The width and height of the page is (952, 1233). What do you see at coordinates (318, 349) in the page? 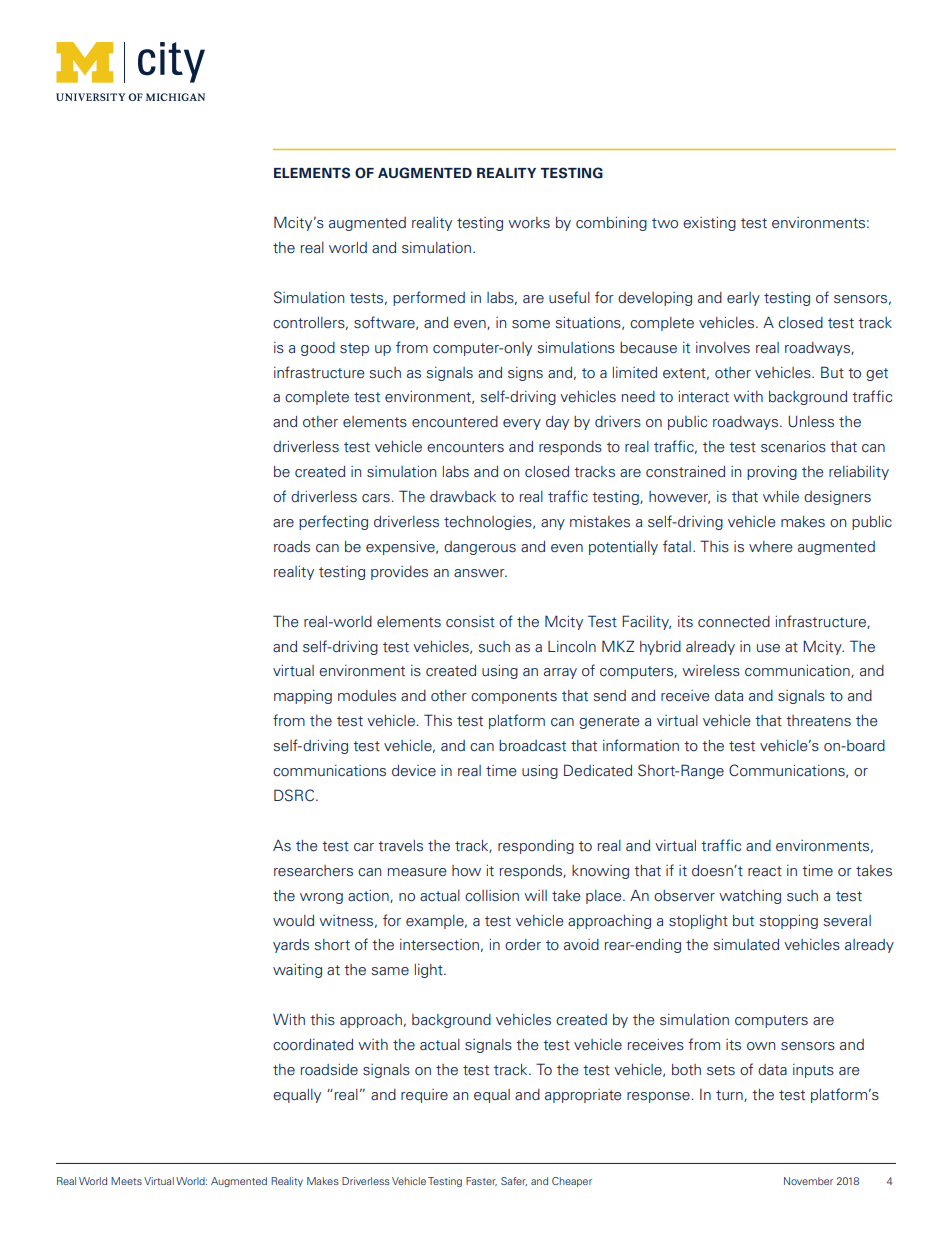
I see `good` at bounding box center [318, 349].
